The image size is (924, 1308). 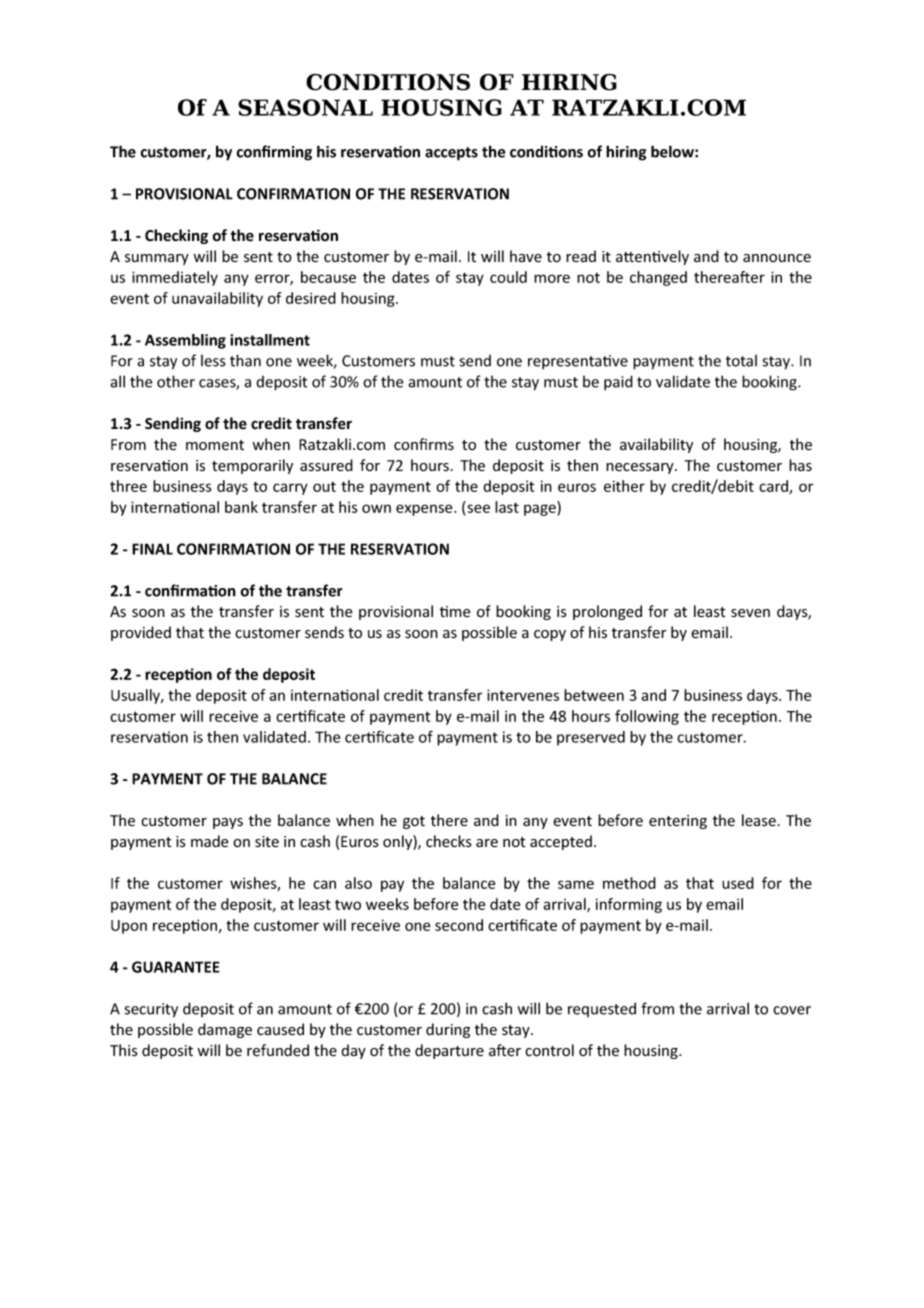 What do you see at coordinates (792, 1010) in the screenshot?
I see `cover` at bounding box center [792, 1010].
